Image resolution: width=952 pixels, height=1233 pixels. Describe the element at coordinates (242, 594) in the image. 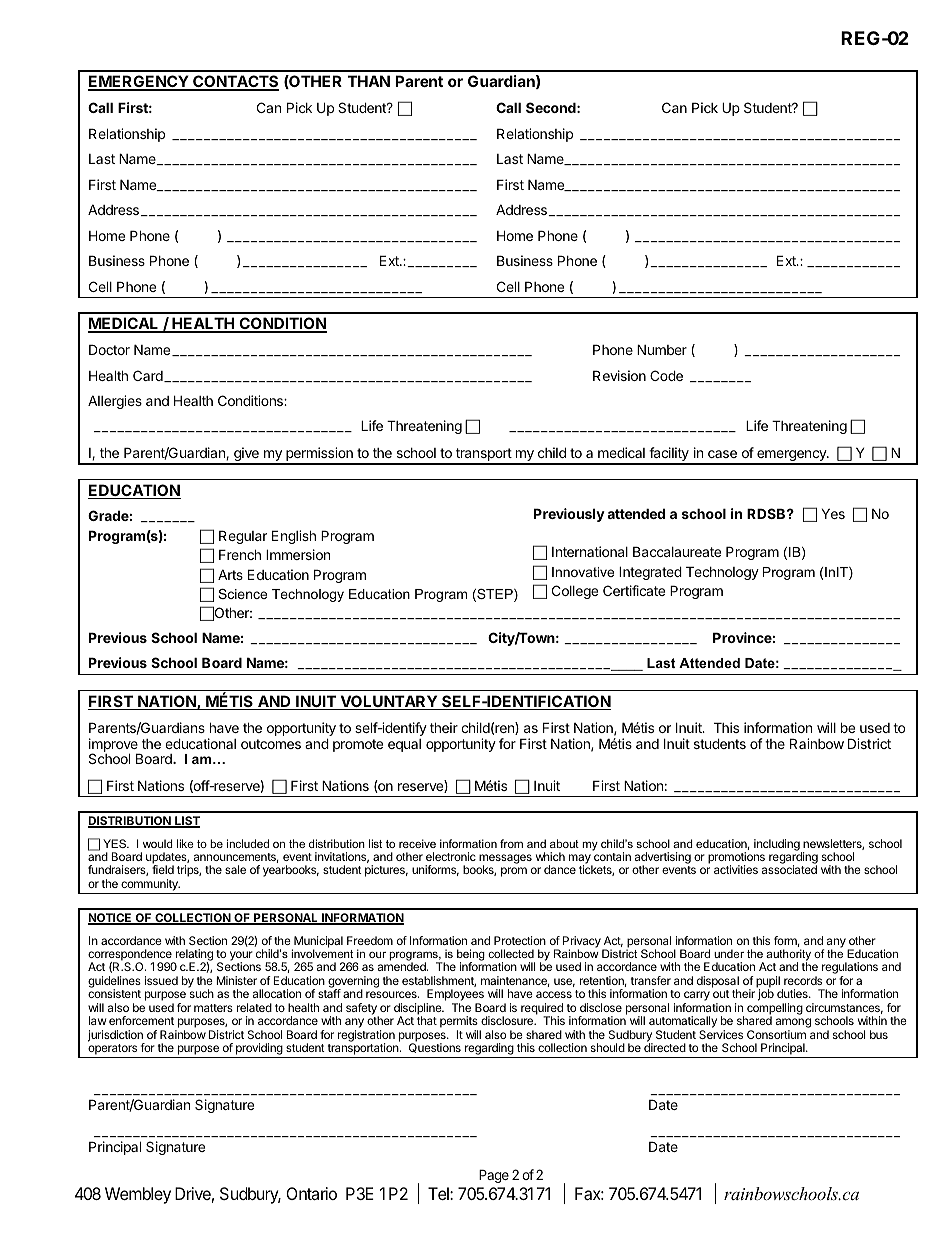

I see `Science` at that location.
